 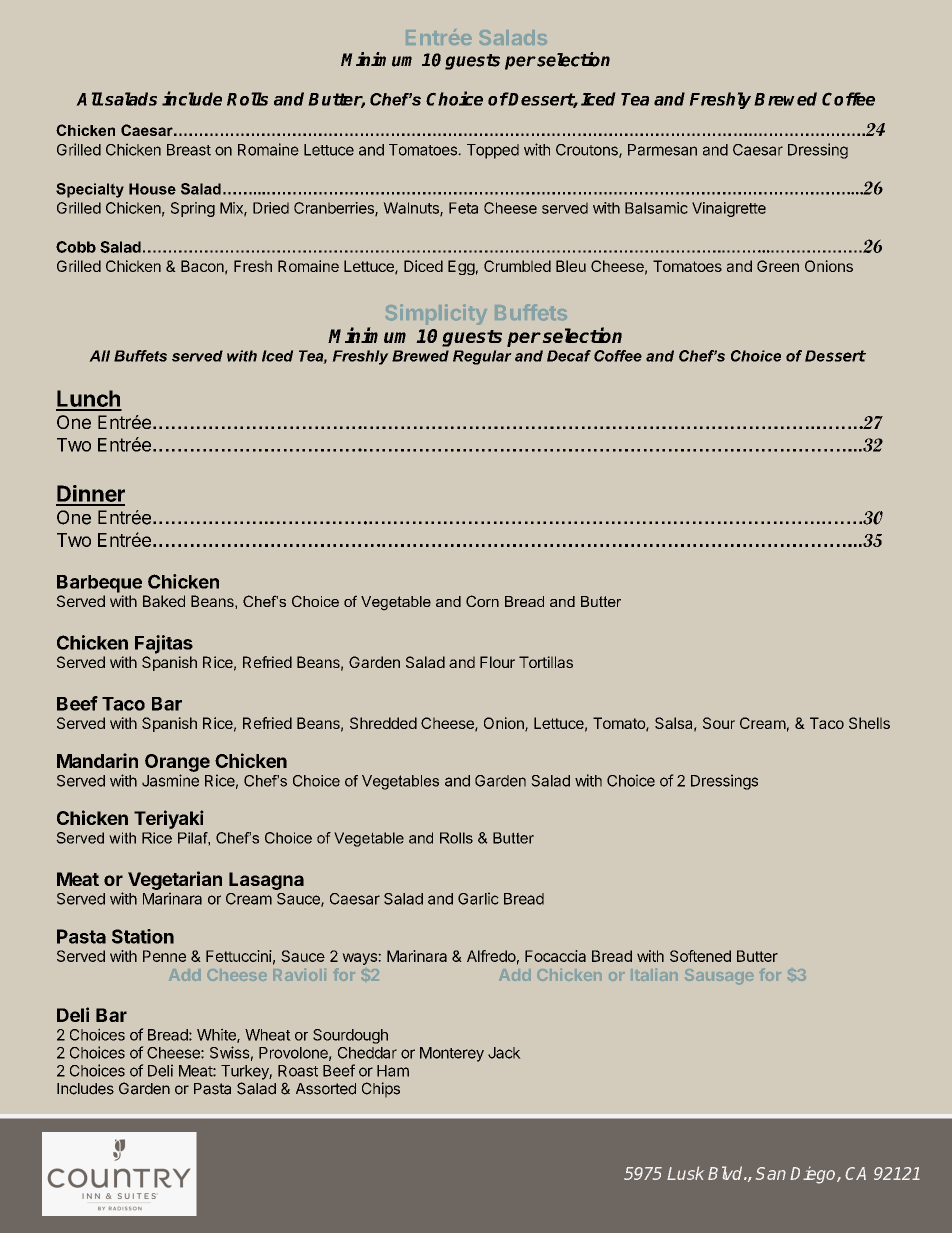 What do you see at coordinates (298, 1071) in the document?
I see `Roast` at bounding box center [298, 1071].
